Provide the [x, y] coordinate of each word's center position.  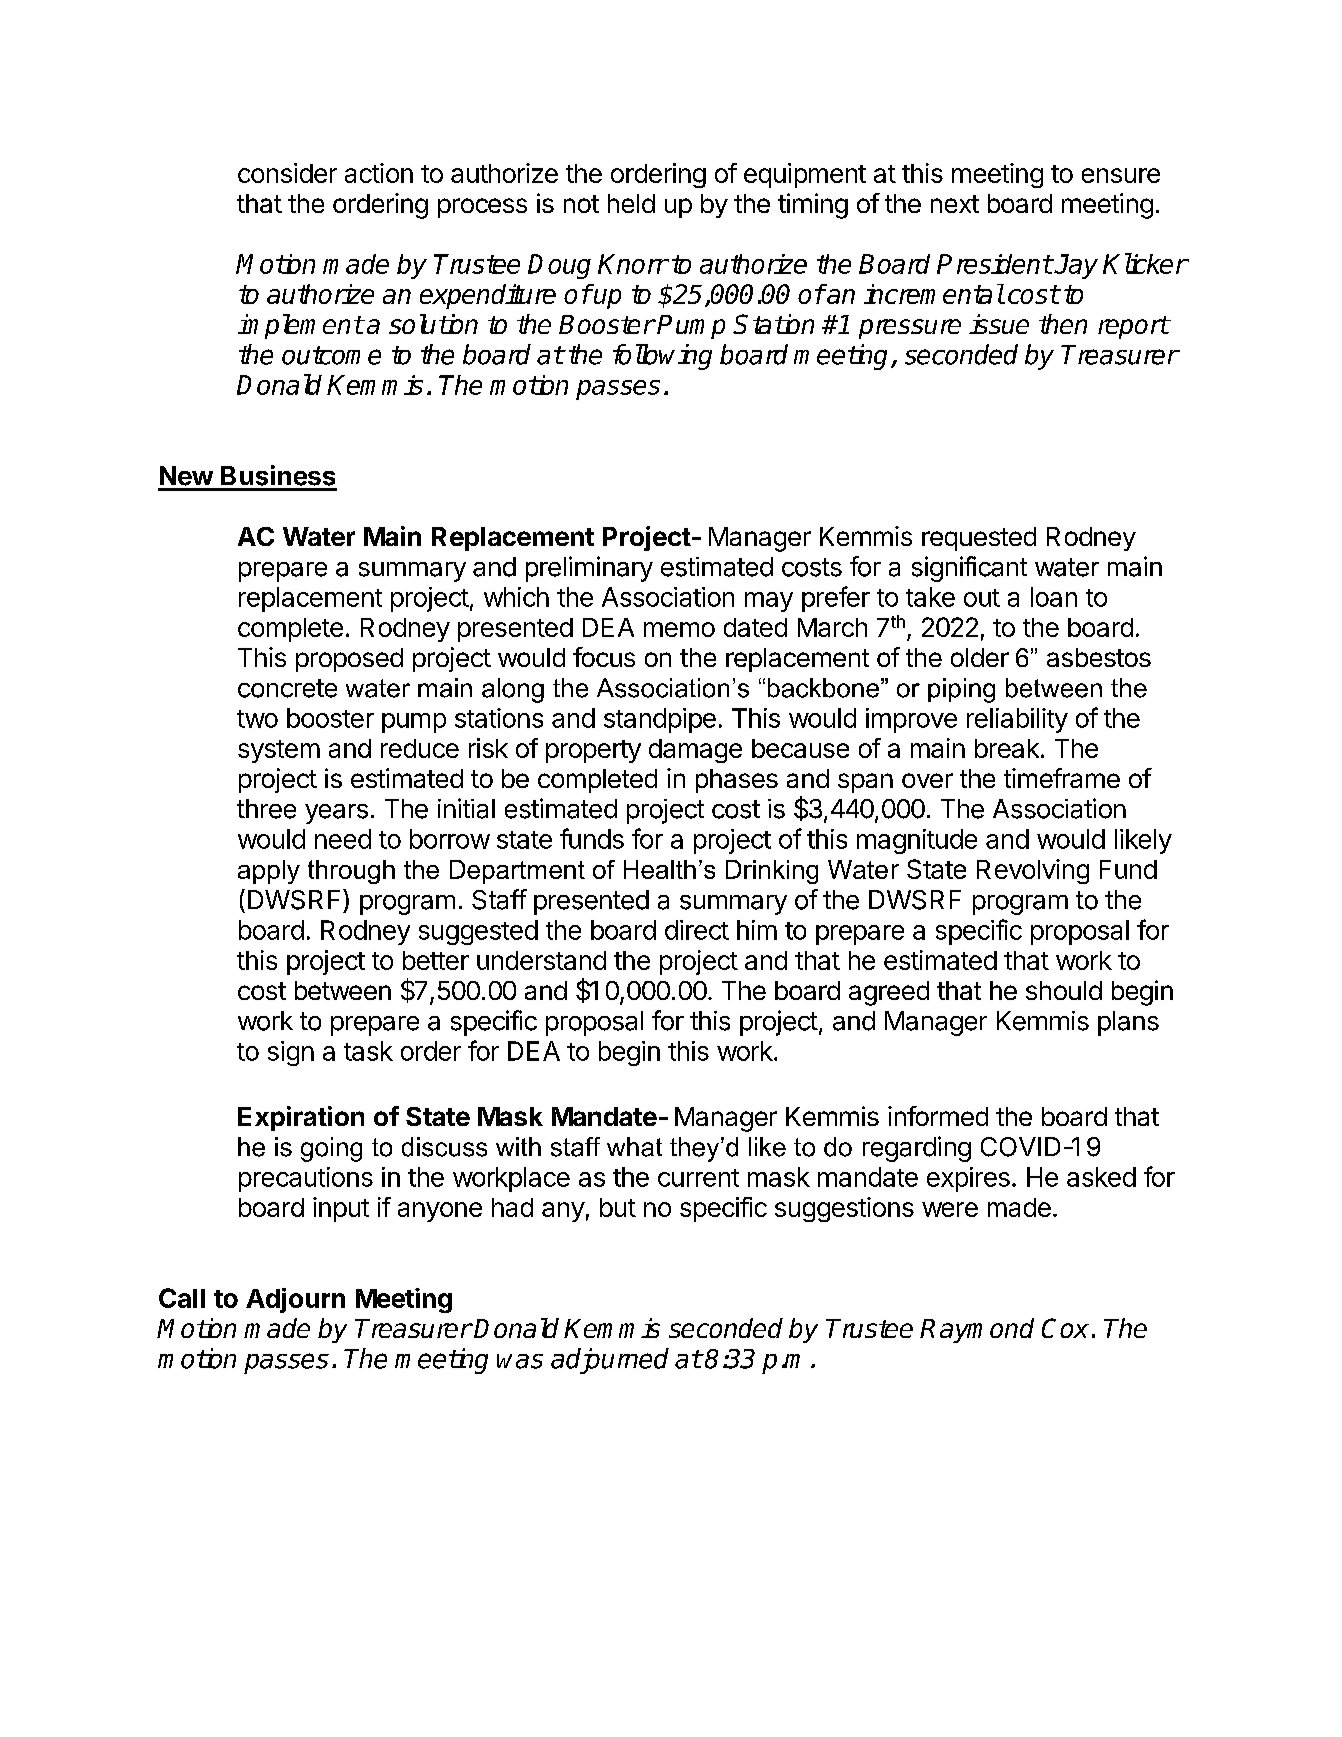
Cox [1065, 1328]
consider [287, 173]
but [618, 1207]
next [955, 204]
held [631, 203]
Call [182, 1298]
